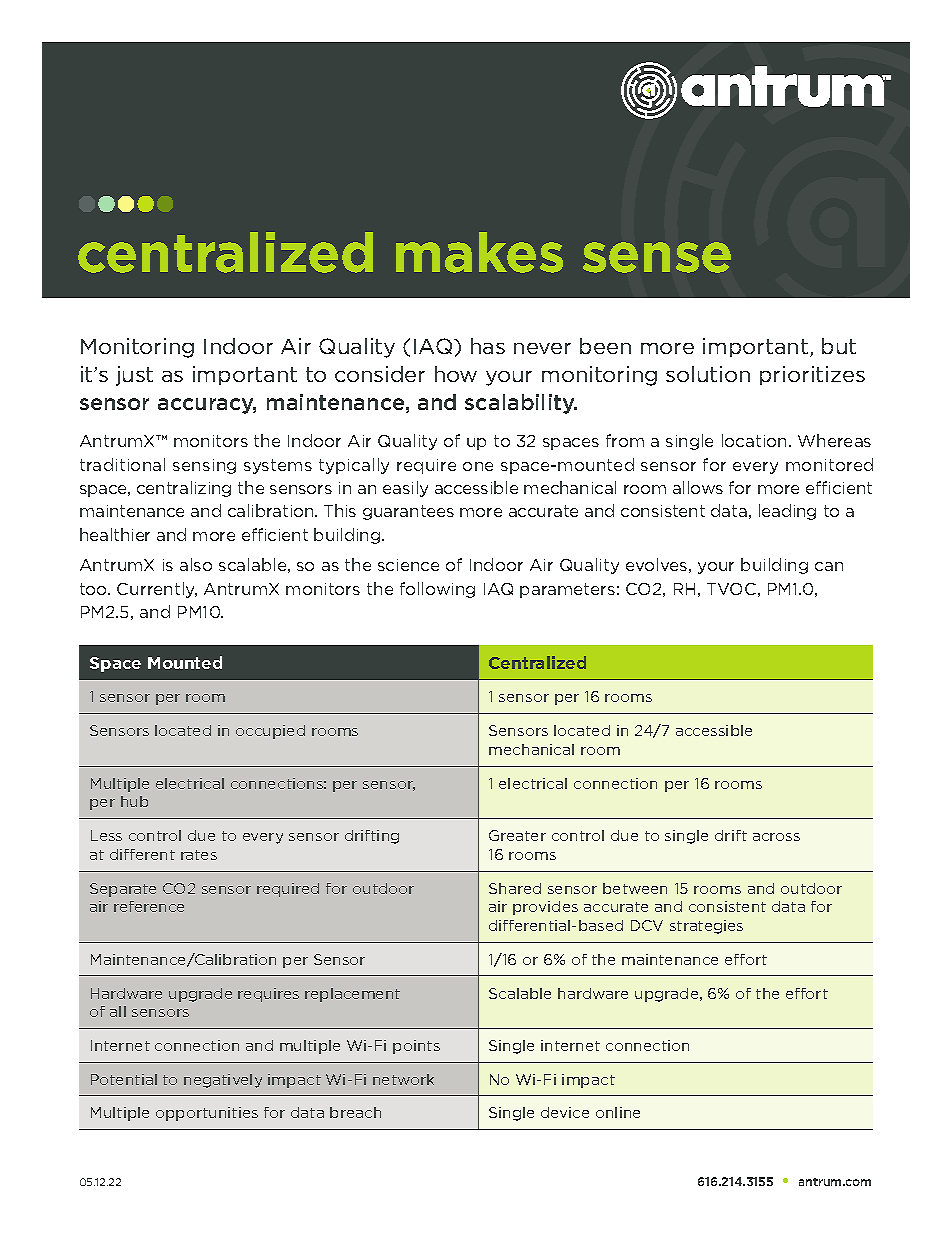 This screenshot has height=1233, width=952. I want to click on Greater, so click(517, 835).
